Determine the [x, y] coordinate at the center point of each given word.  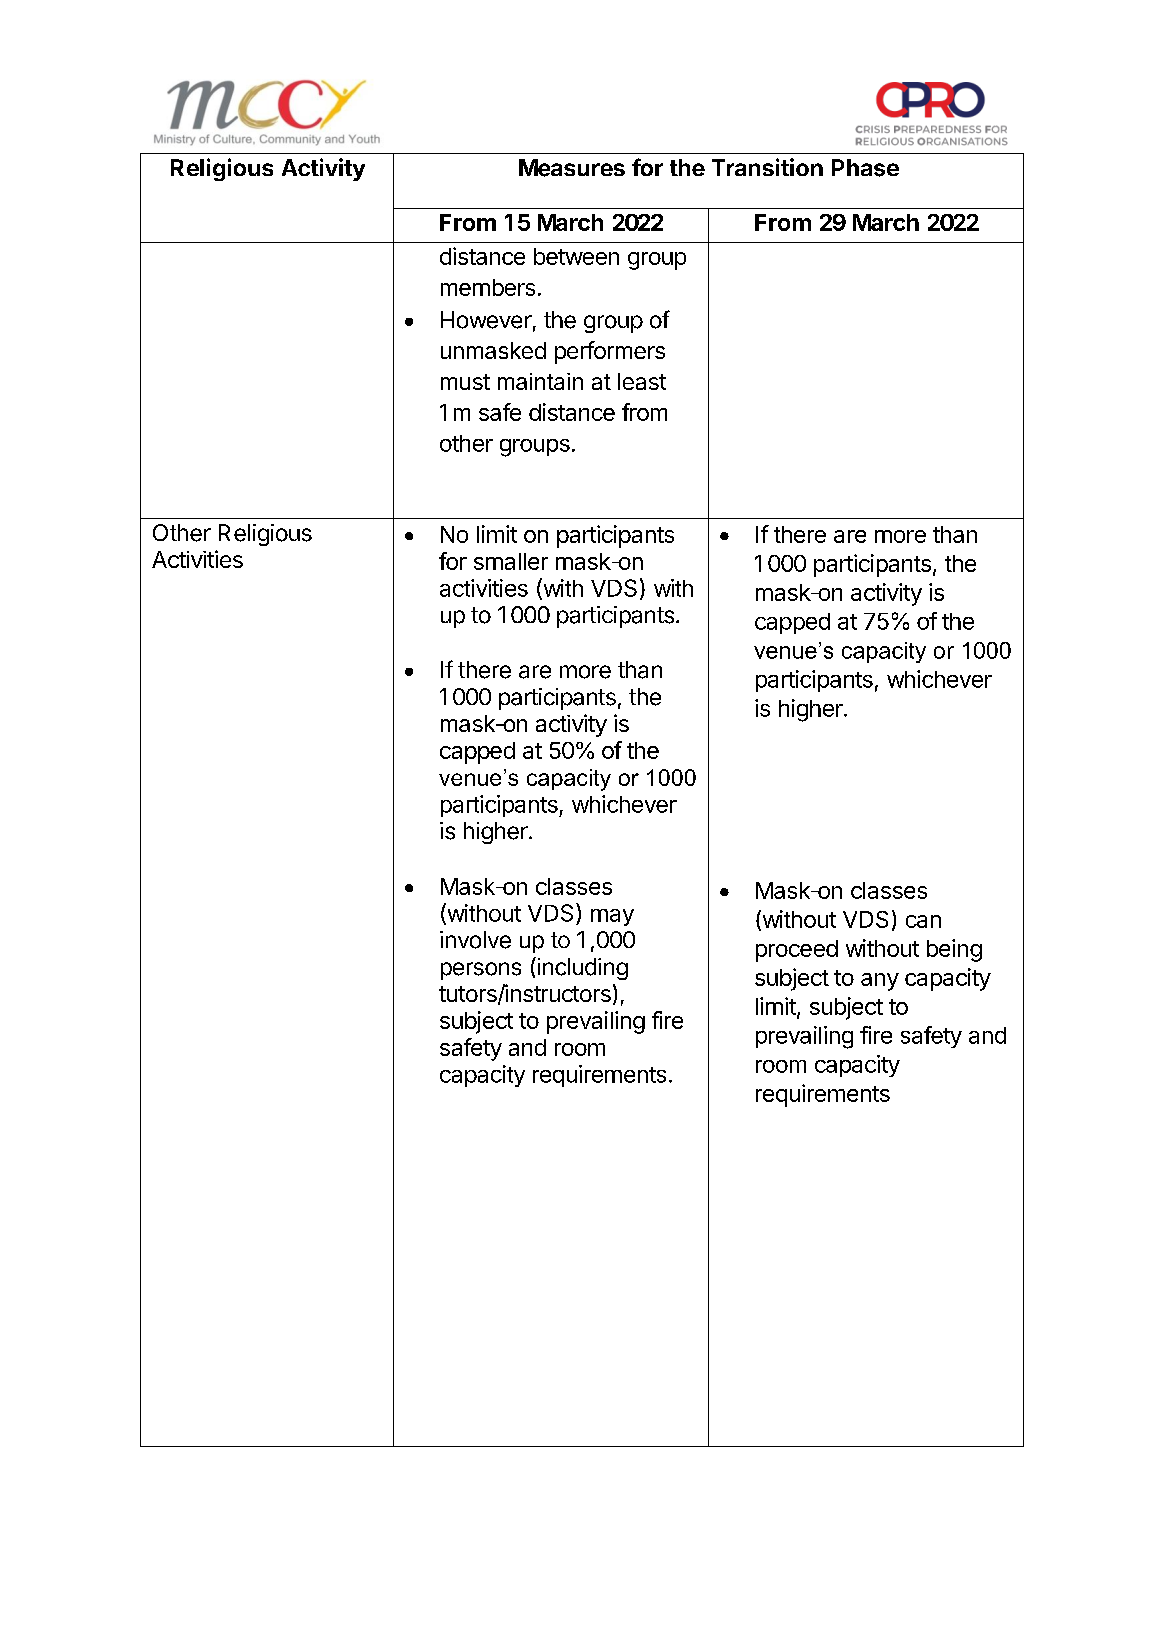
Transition [767, 167]
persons [481, 971]
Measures [572, 168]
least [642, 381]
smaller [511, 561]
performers [610, 352]
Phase [865, 168]
